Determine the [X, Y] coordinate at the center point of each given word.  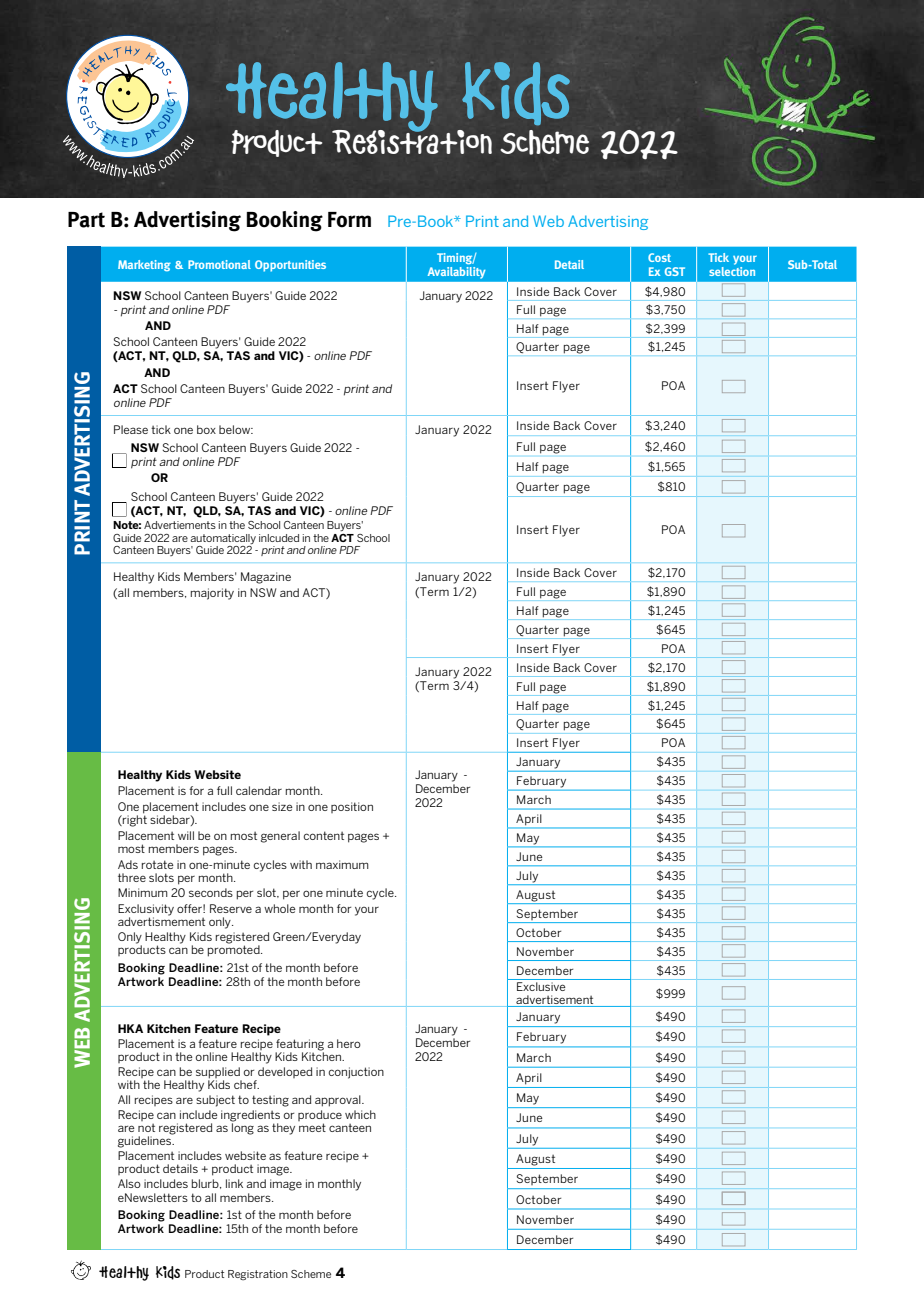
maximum [342, 864]
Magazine [266, 578]
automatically [223, 539]
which [360, 1114]
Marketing [144, 265]
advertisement [555, 1001]
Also [129, 1183]
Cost [659, 257]
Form [349, 220]
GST [675, 271]
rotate [158, 864]
